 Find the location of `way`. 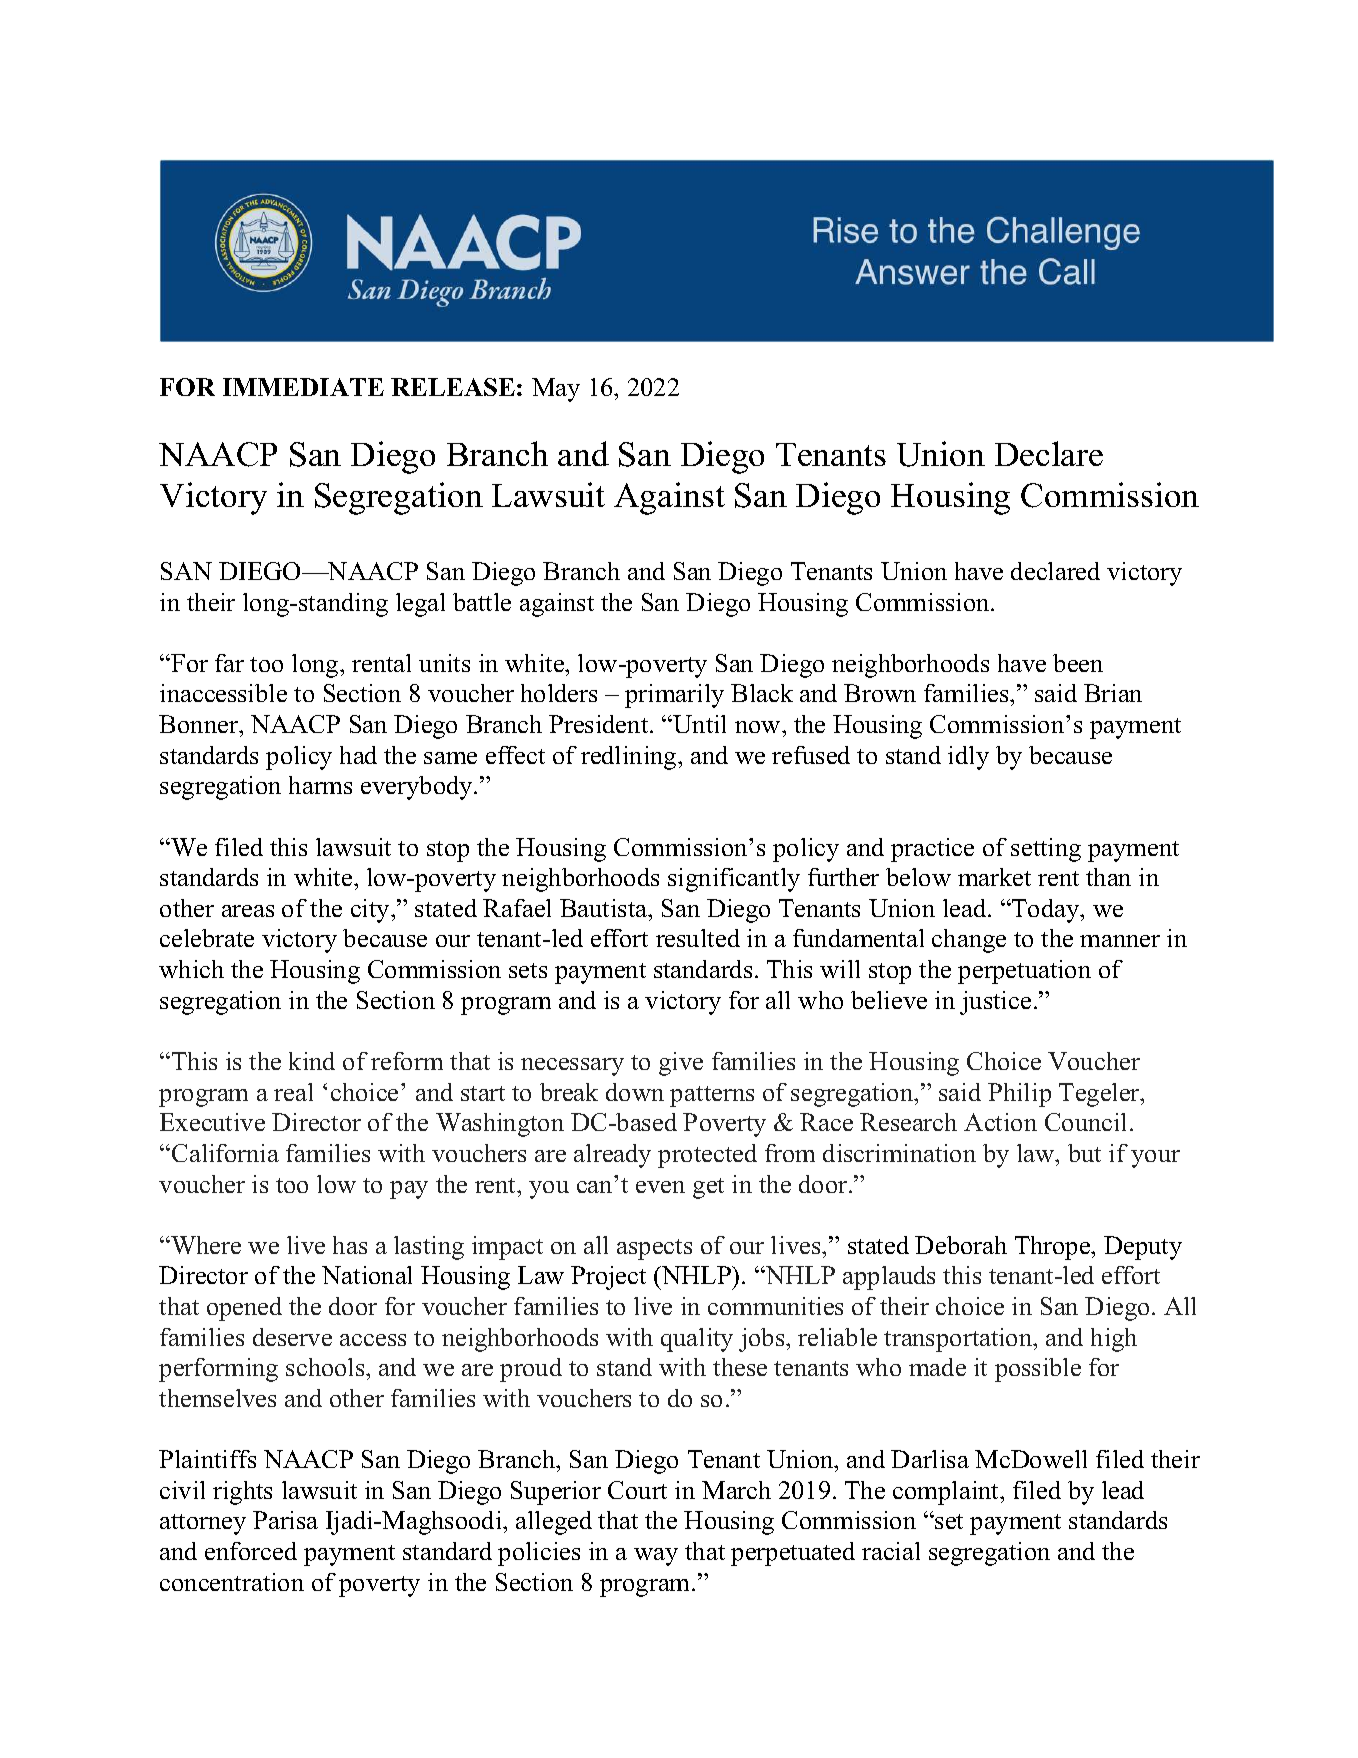

way is located at coordinates (656, 1557).
